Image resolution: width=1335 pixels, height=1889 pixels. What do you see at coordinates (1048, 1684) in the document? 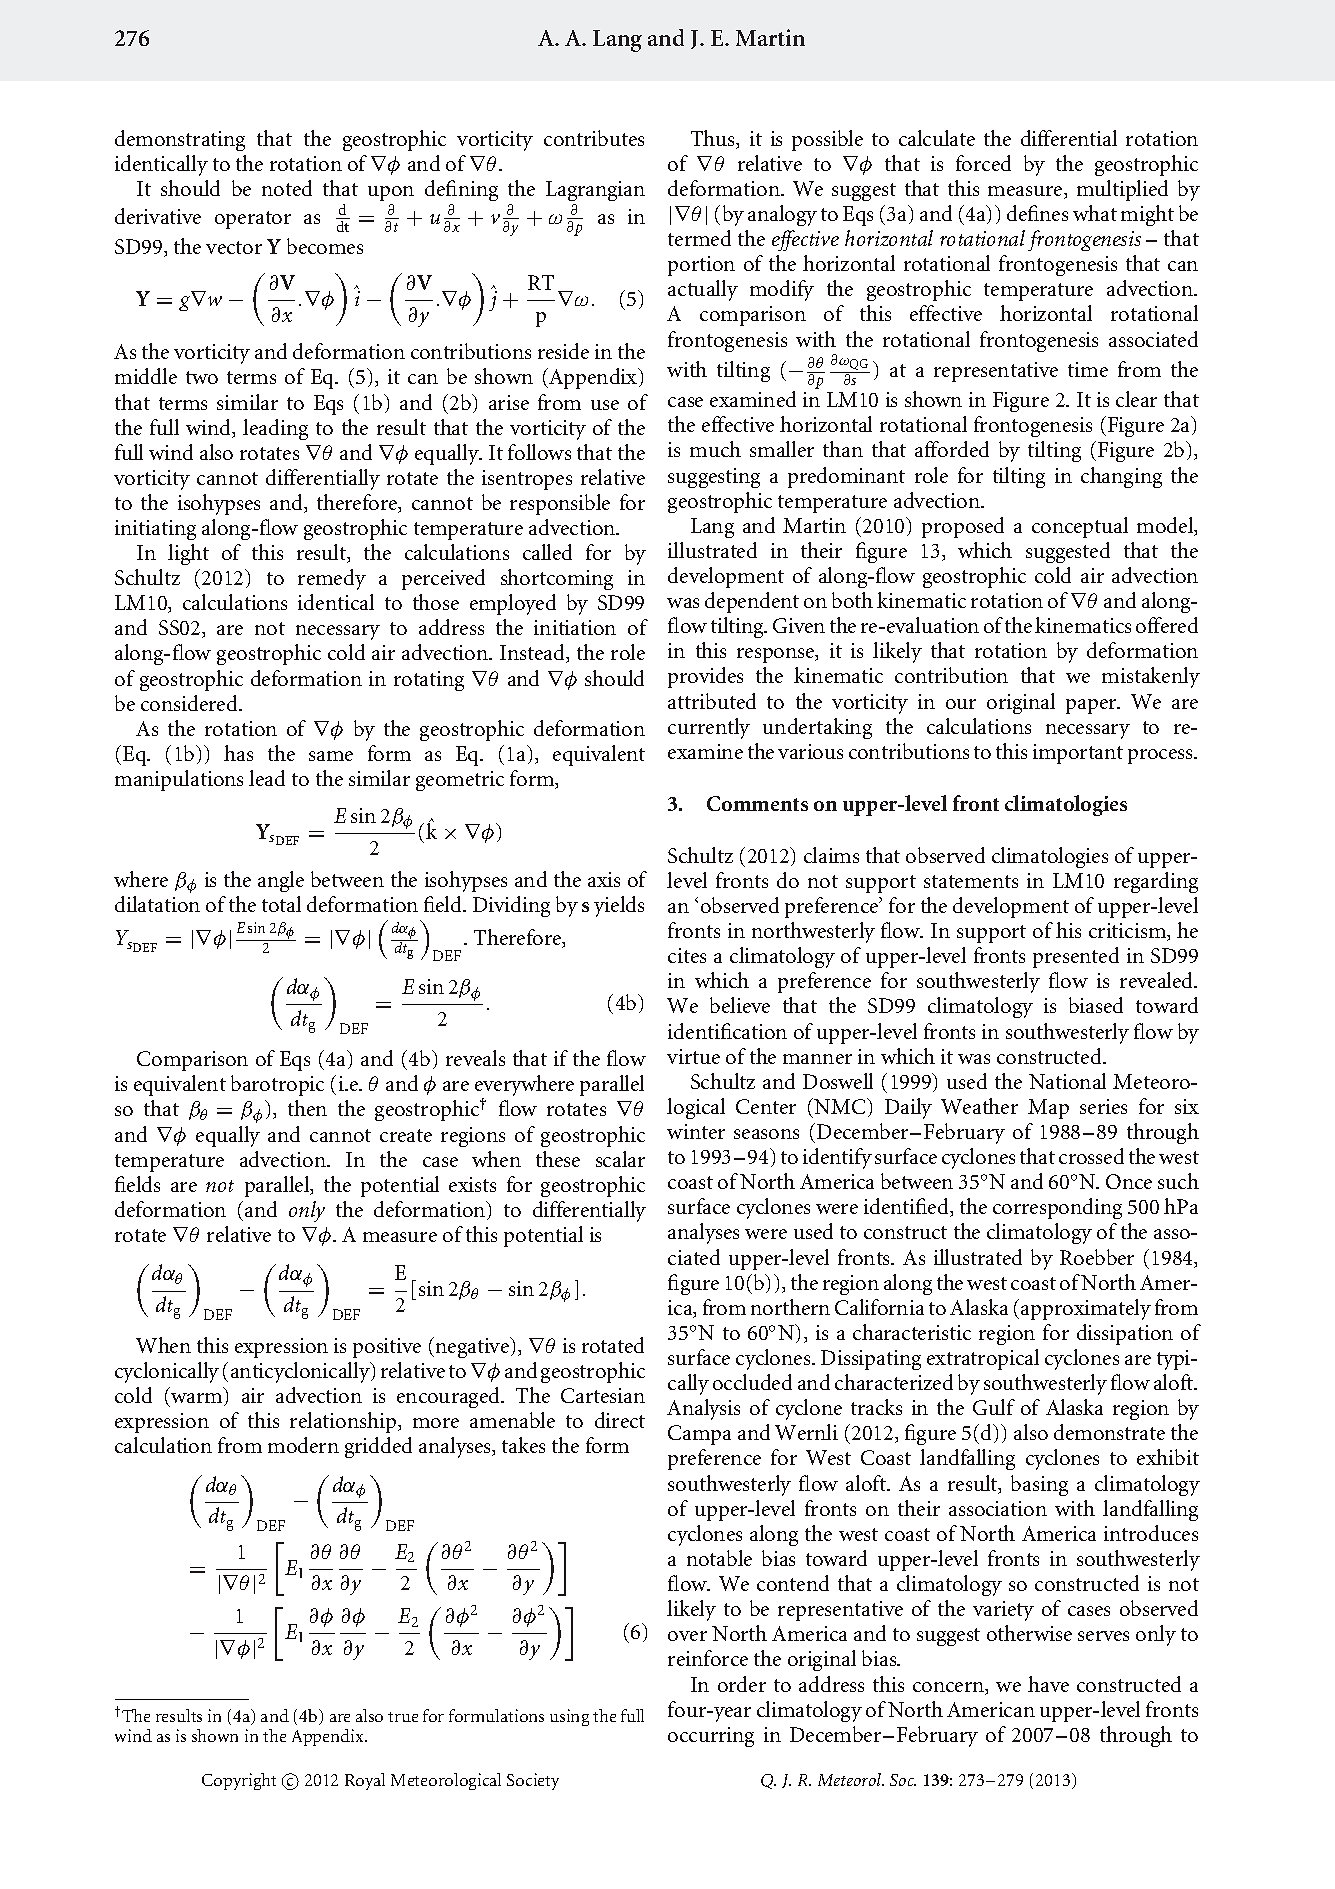
I see `have` at bounding box center [1048, 1684].
